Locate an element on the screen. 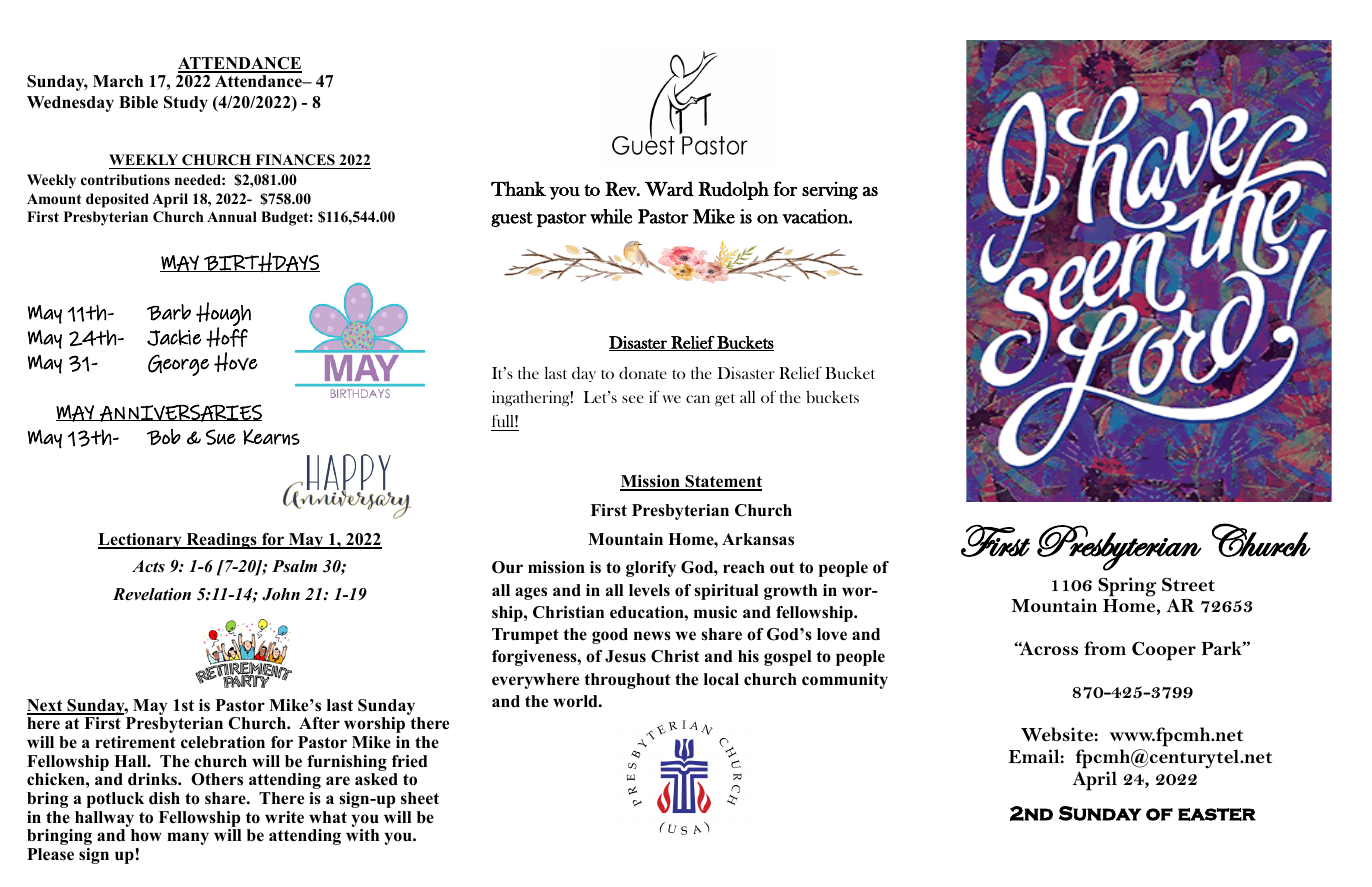 The height and width of the screenshot is (887, 1372). throughout is located at coordinates (627, 681).
